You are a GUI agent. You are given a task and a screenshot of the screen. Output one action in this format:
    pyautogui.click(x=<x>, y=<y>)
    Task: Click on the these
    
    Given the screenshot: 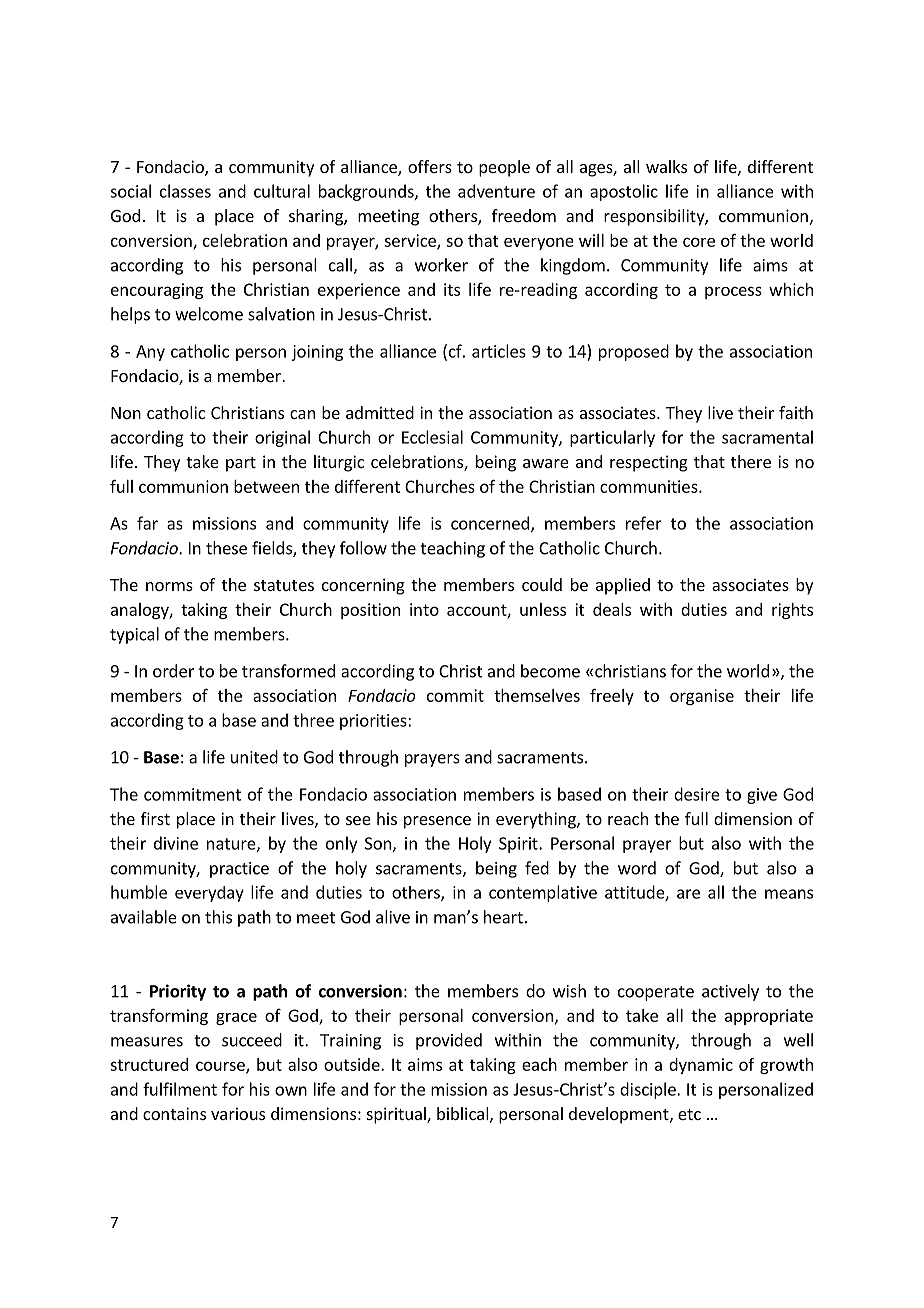 What is the action you would take?
    pyautogui.click(x=226, y=548)
